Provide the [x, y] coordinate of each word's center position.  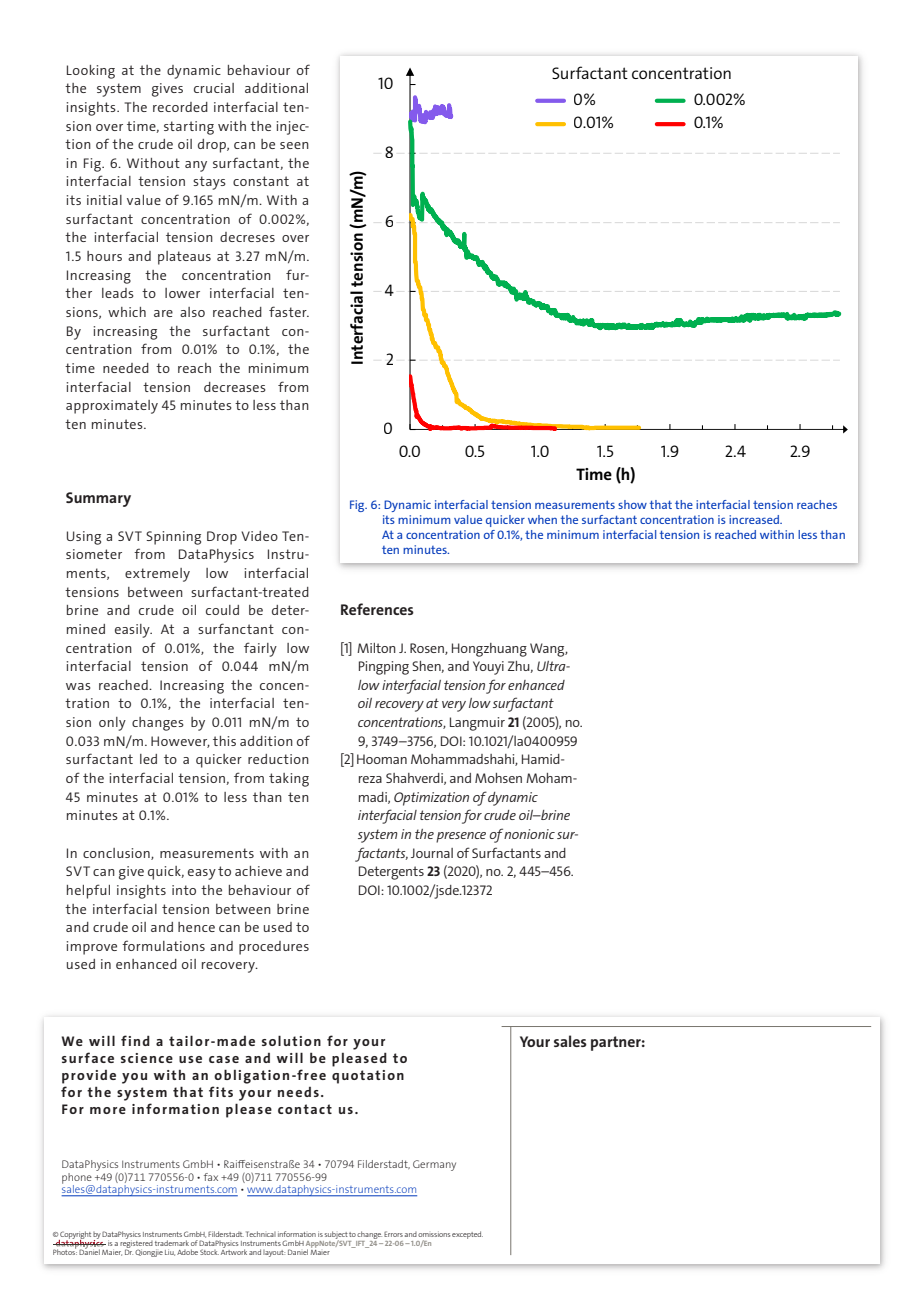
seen [294, 145]
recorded [180, 107]
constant [261, 181]
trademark [172, 1243]
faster [289, 311]
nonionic [529, 834]
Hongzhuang [489, 650]
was [78, 686]
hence [196, 927]
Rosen [428, 649]
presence [461, 837]
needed [126, 368]
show [632, 504]
